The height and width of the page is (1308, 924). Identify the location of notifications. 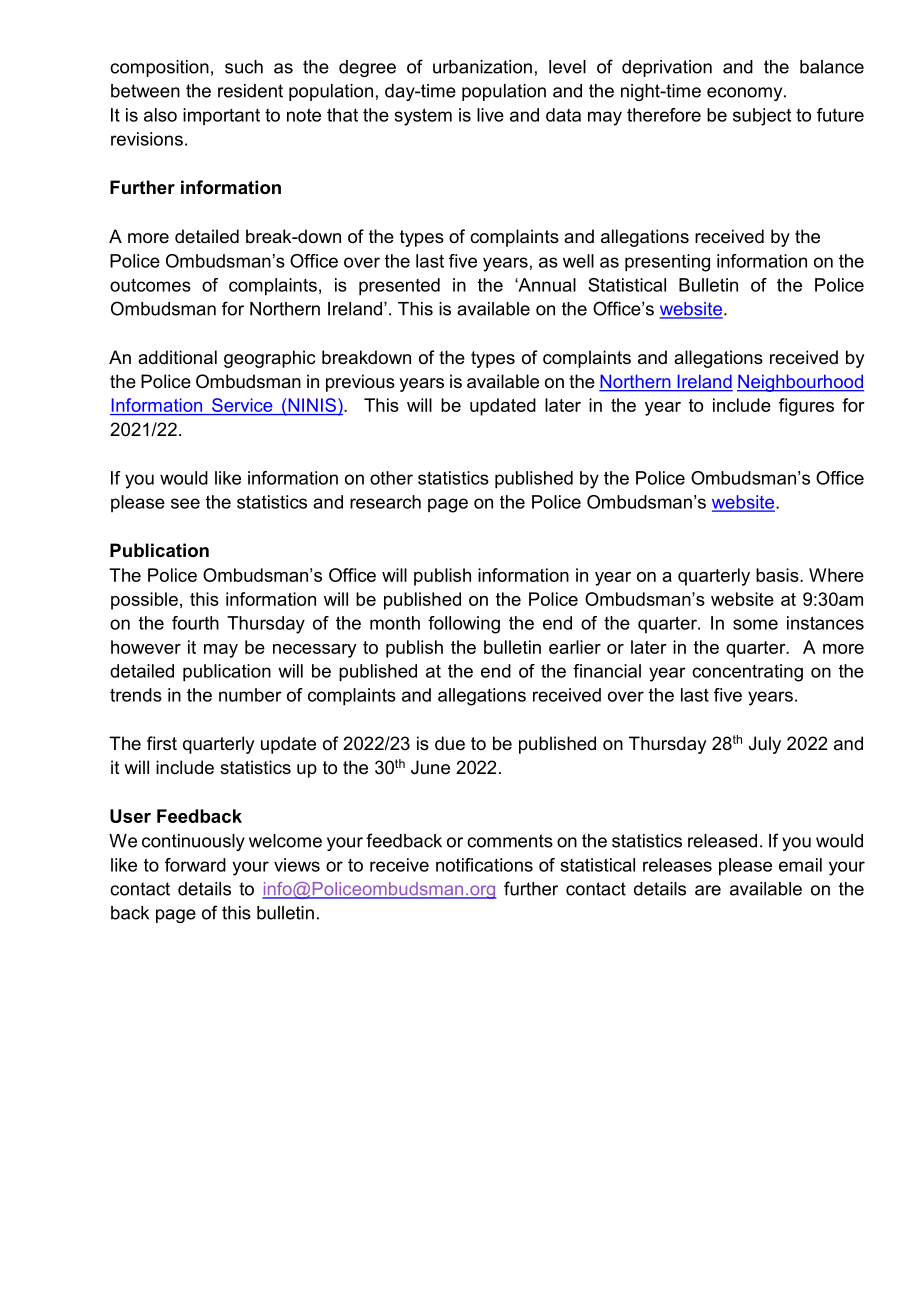
(484, 865).
